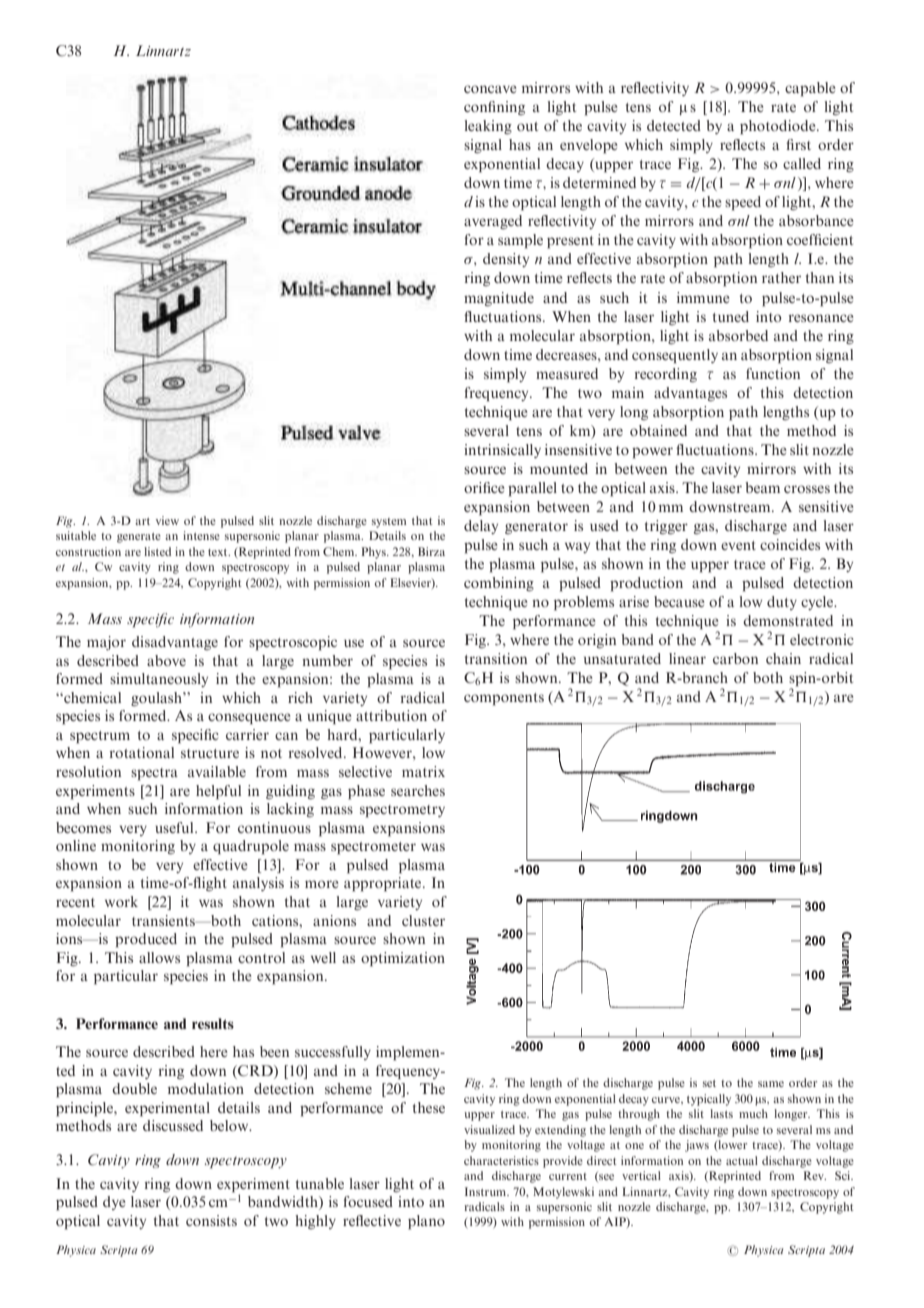 This screenshot has width=924, height=1308. I want to click on view, so click(167, 520).
